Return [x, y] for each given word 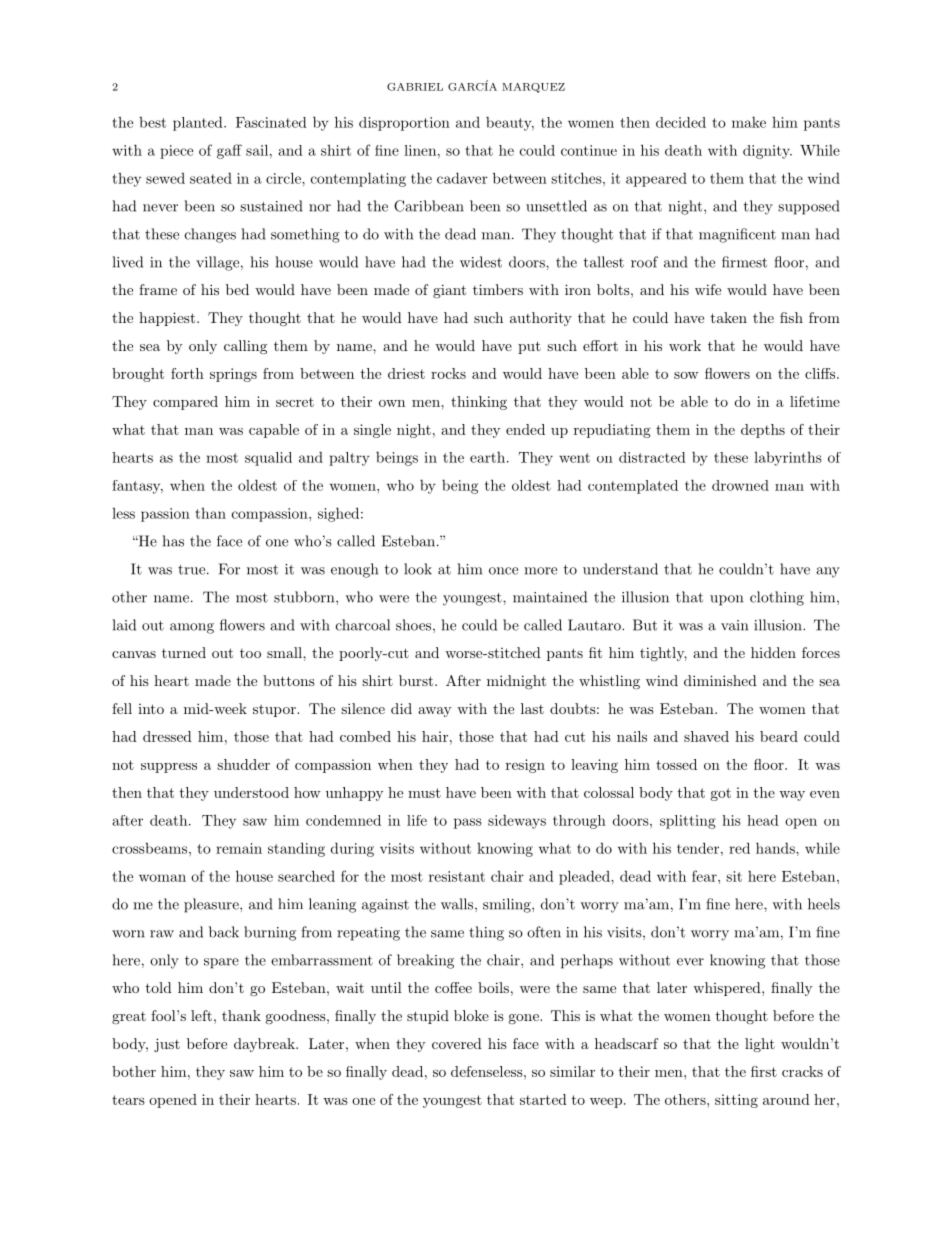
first [764, 1071]
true [193, 570]
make [749, 122]
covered [457, 1043]
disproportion [404, 124]
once [503, 571]
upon [726, 600]
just [167, 1045]
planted [199, 123]
